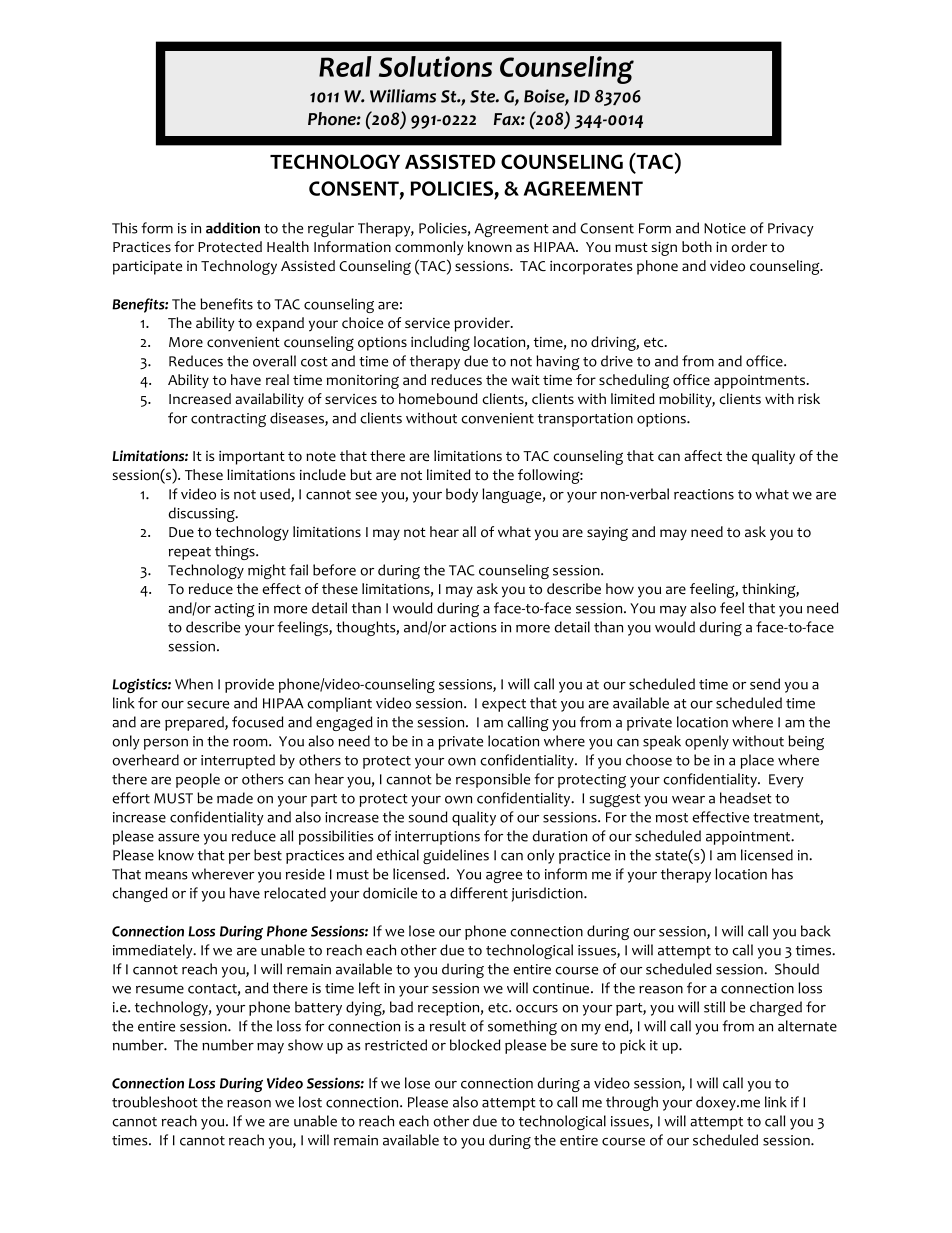  Describe the element at coordinates (190, 553) in the document. I see `repeat` at that location.
